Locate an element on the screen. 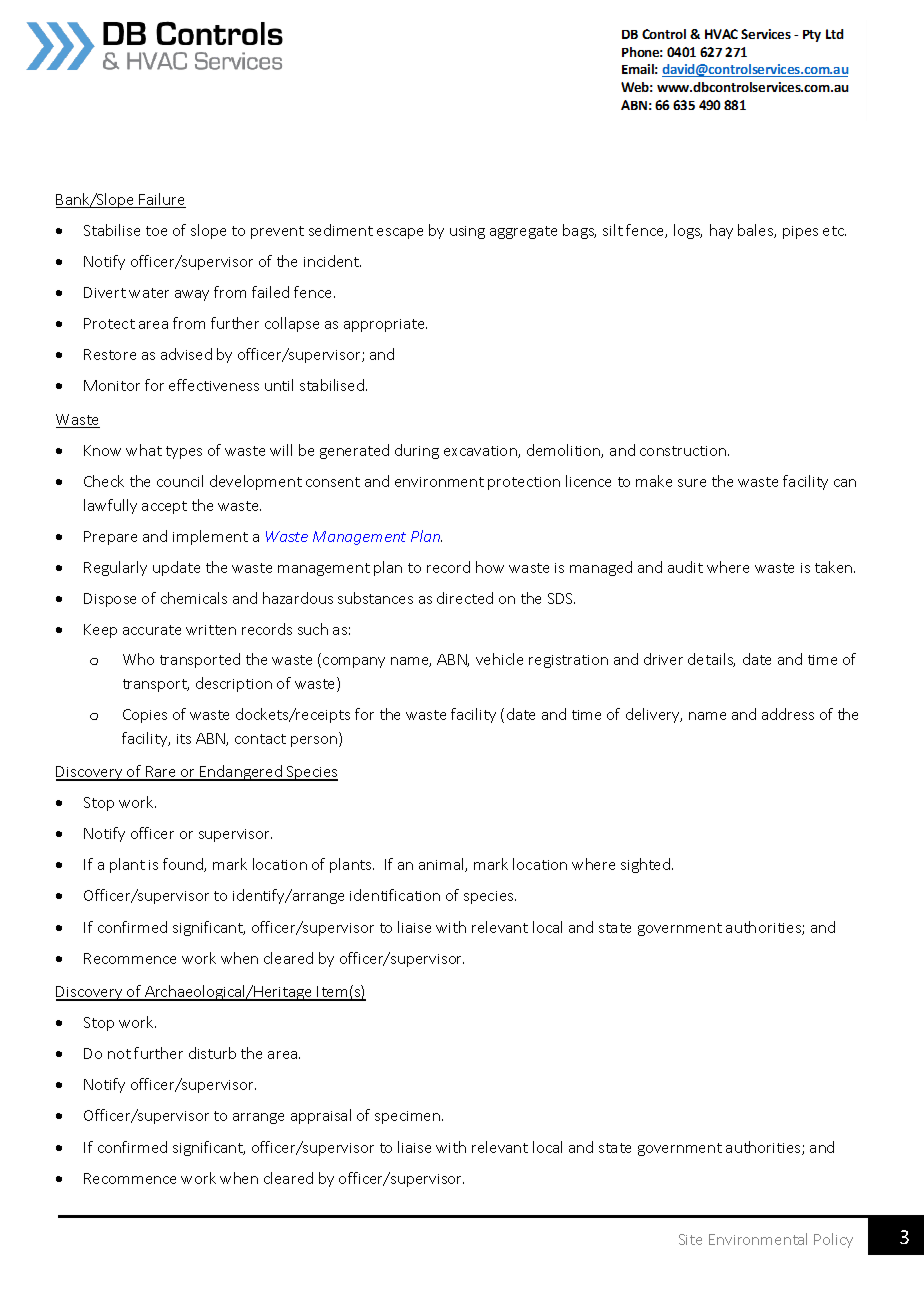  using is located at coordinates (467, 232).
